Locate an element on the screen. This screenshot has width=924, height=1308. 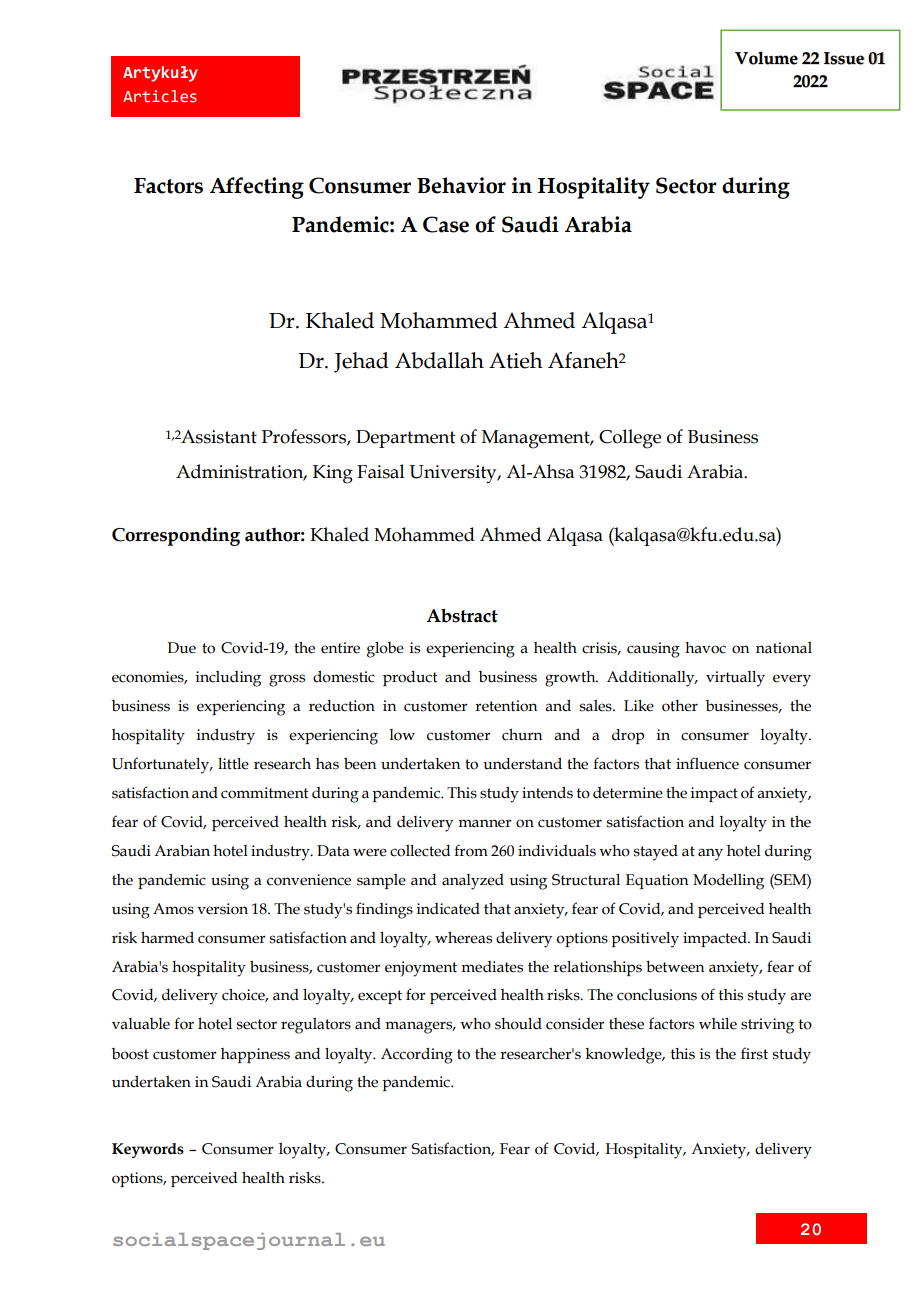
Affecting is located at coordinates (257, 188).
